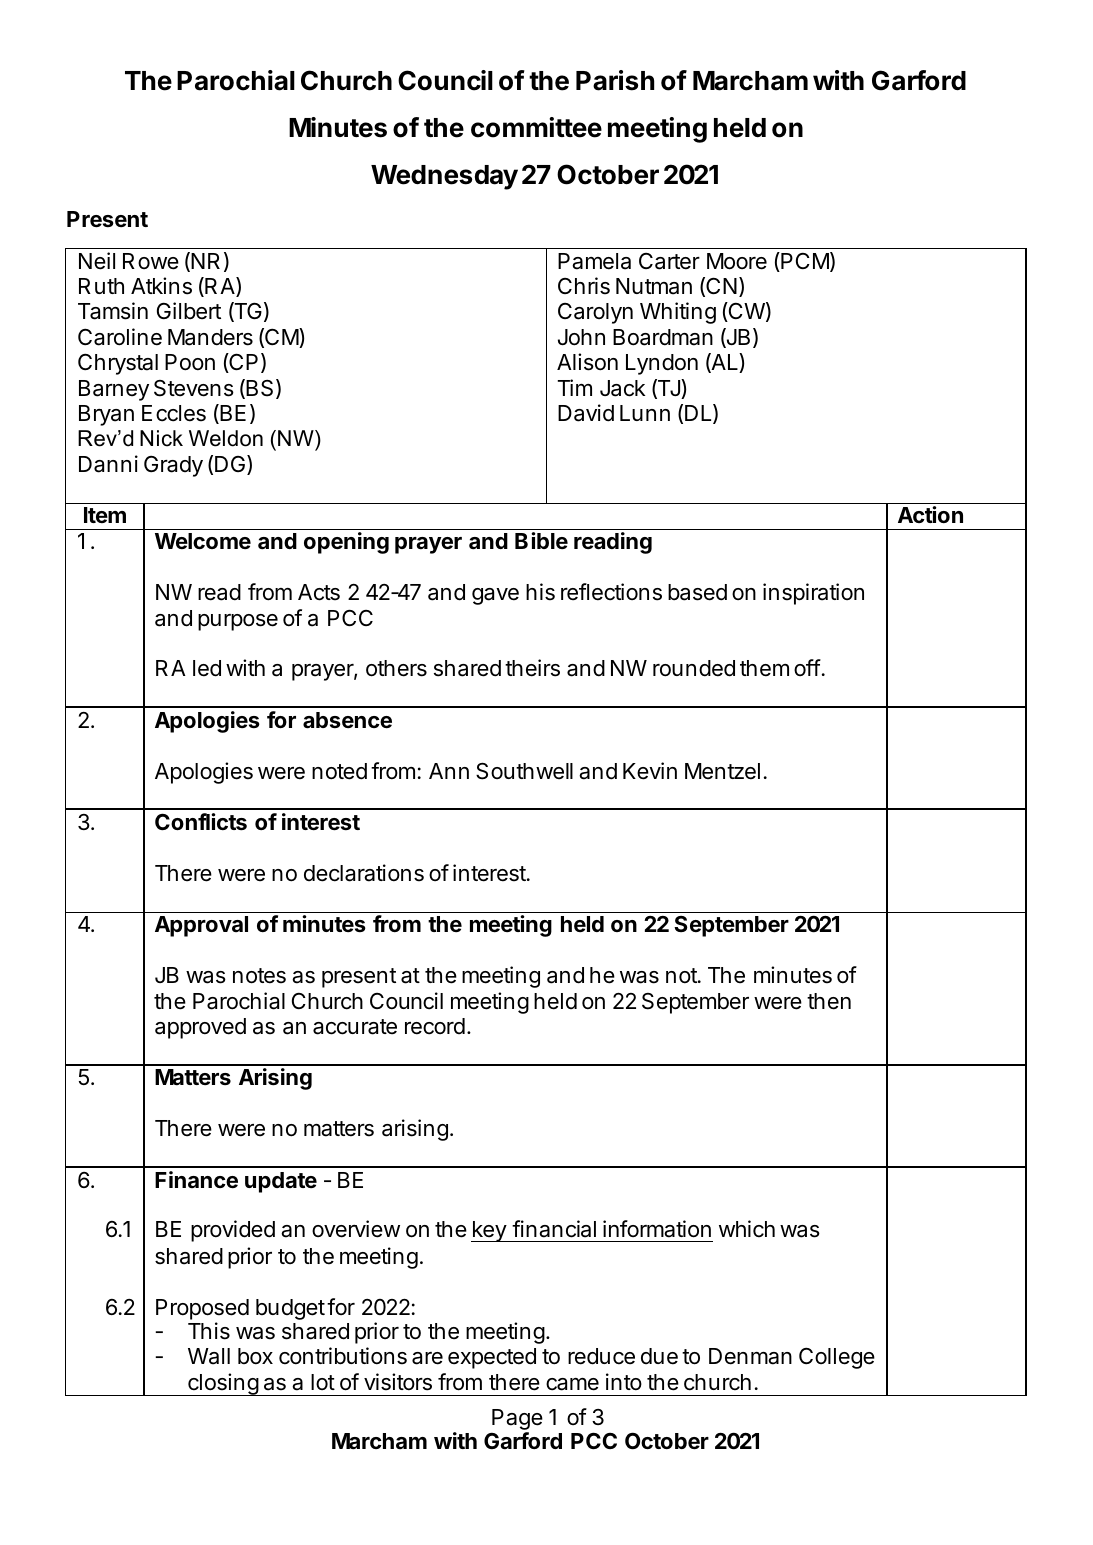 The image size is (1093, 1545). What do you see at coordinates (532, 668) in the page?
I see `theirs` at bounding box center [532, 668].
